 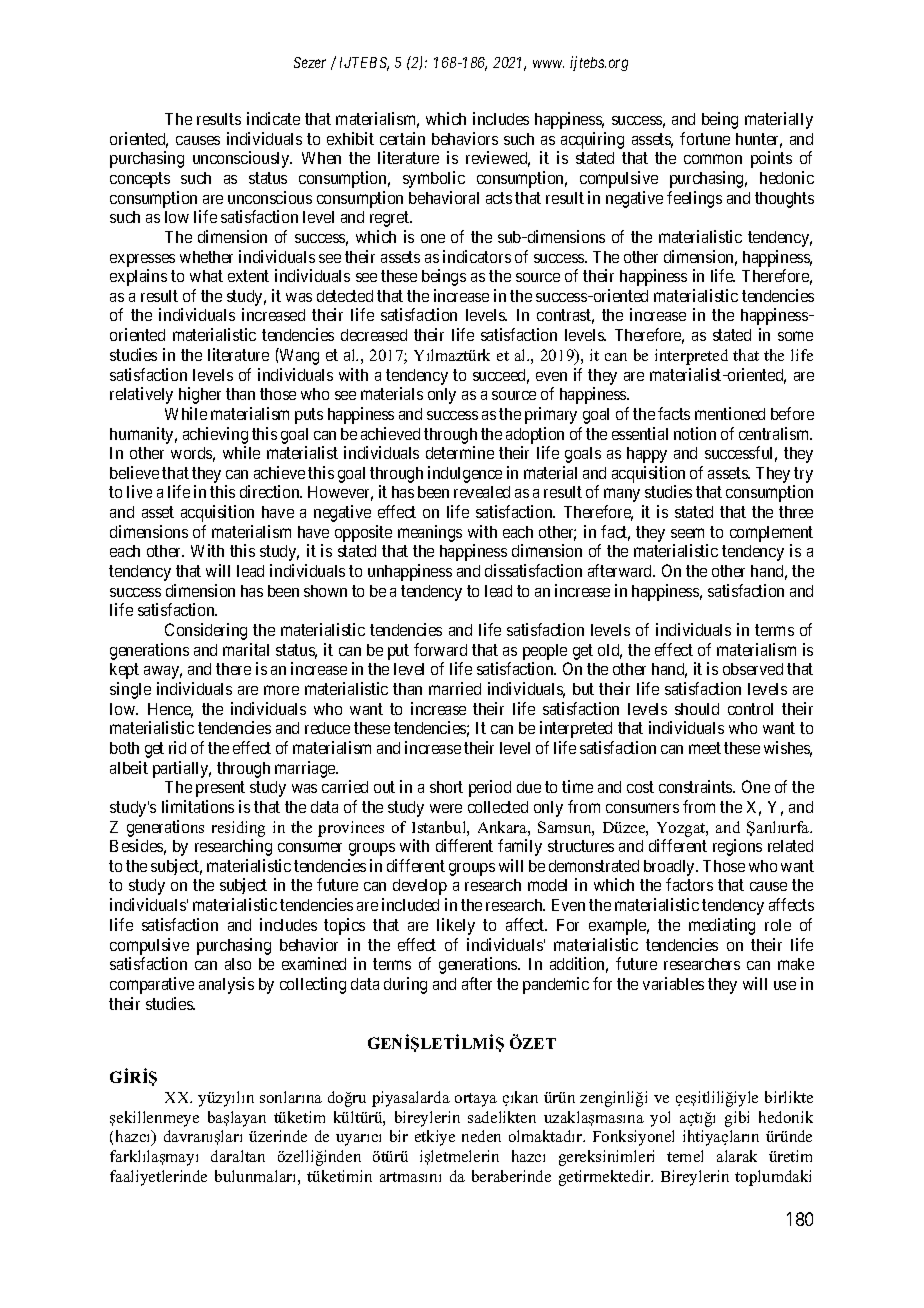 What do you see at coordinates (238, 964) in the image?
I see `also` at bounding box center [238, 964].
